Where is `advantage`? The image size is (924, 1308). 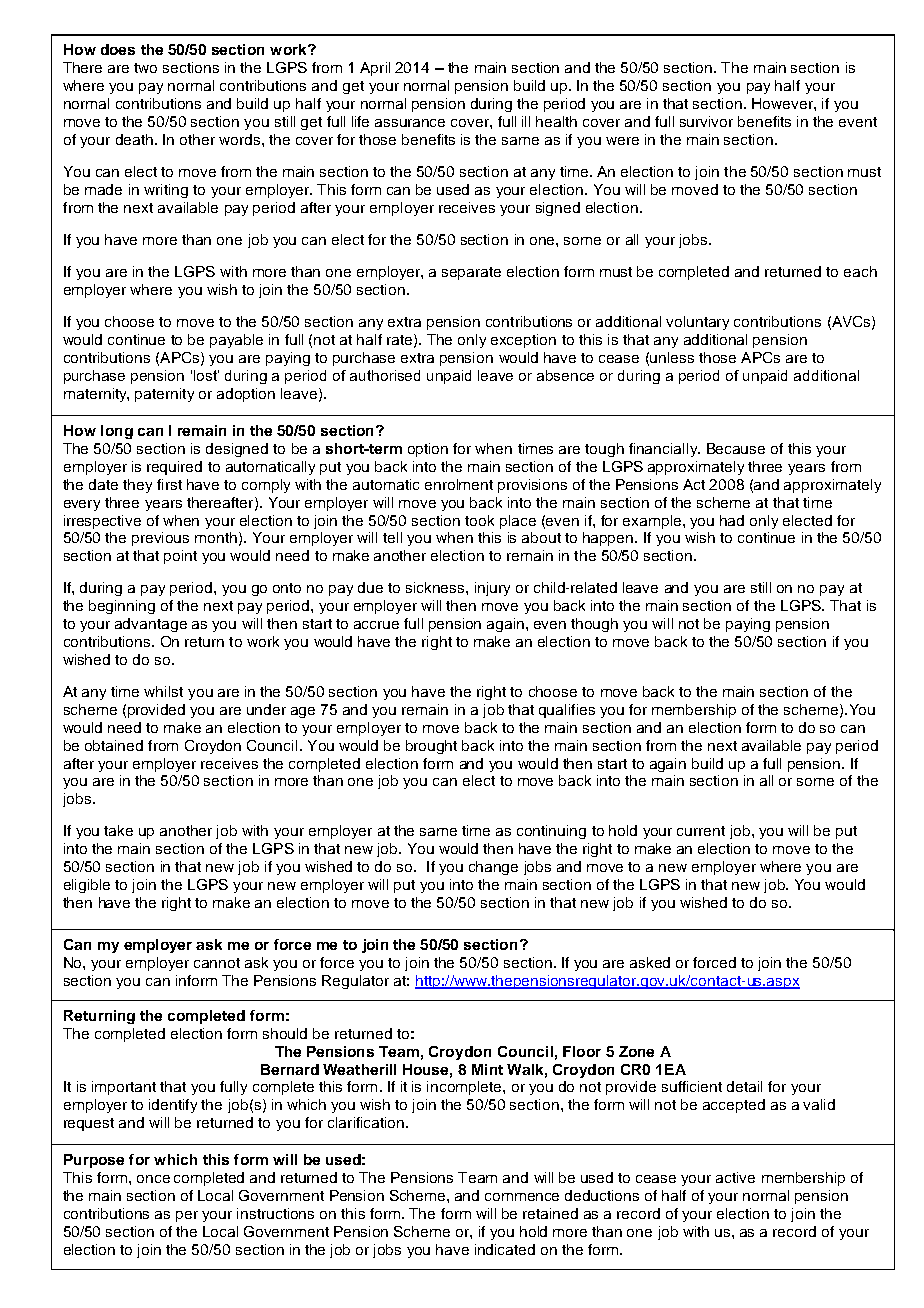 advantage is located at coordinates (151, 625).
